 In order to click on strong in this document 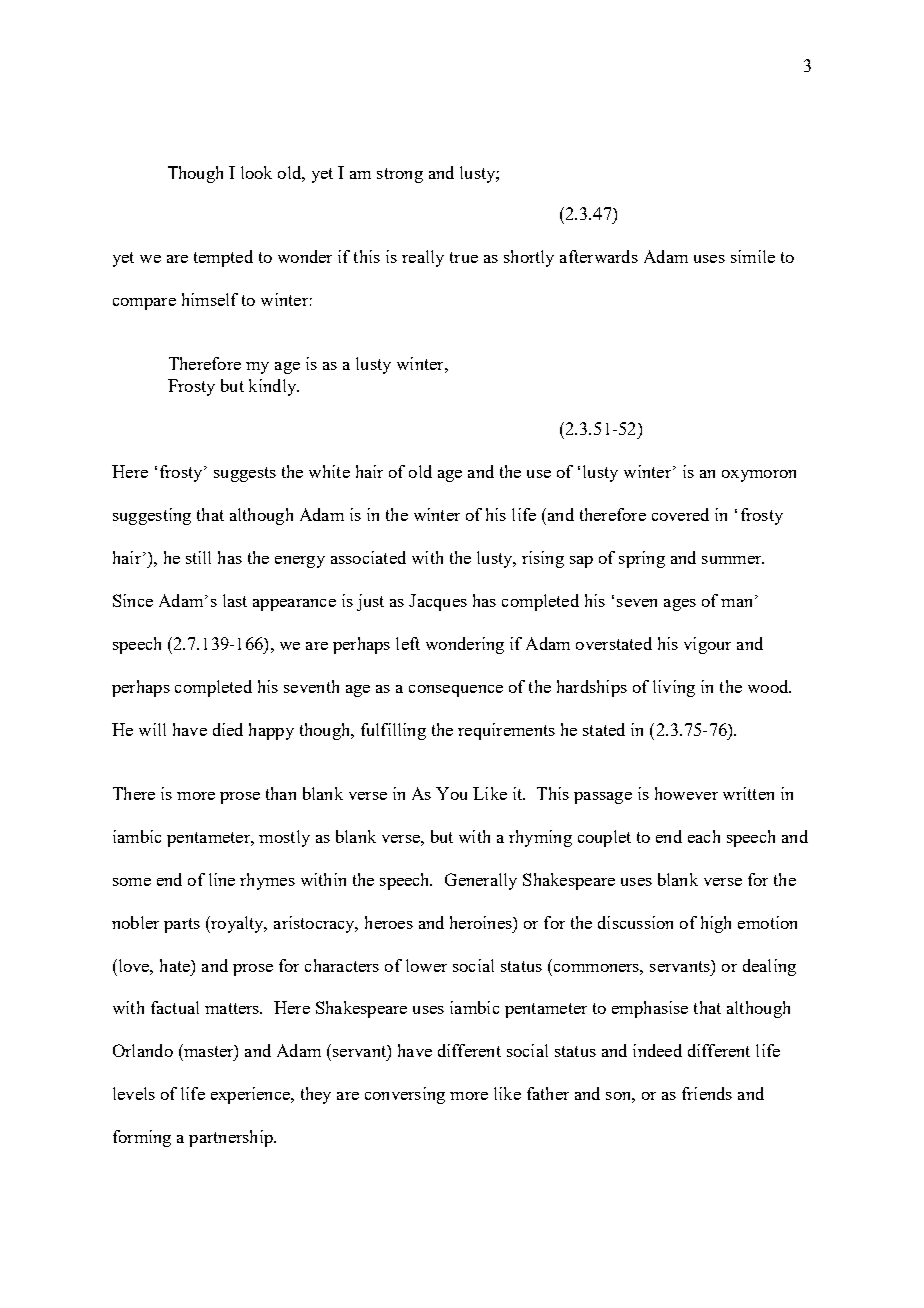, I will do `click(400, 175)`.
